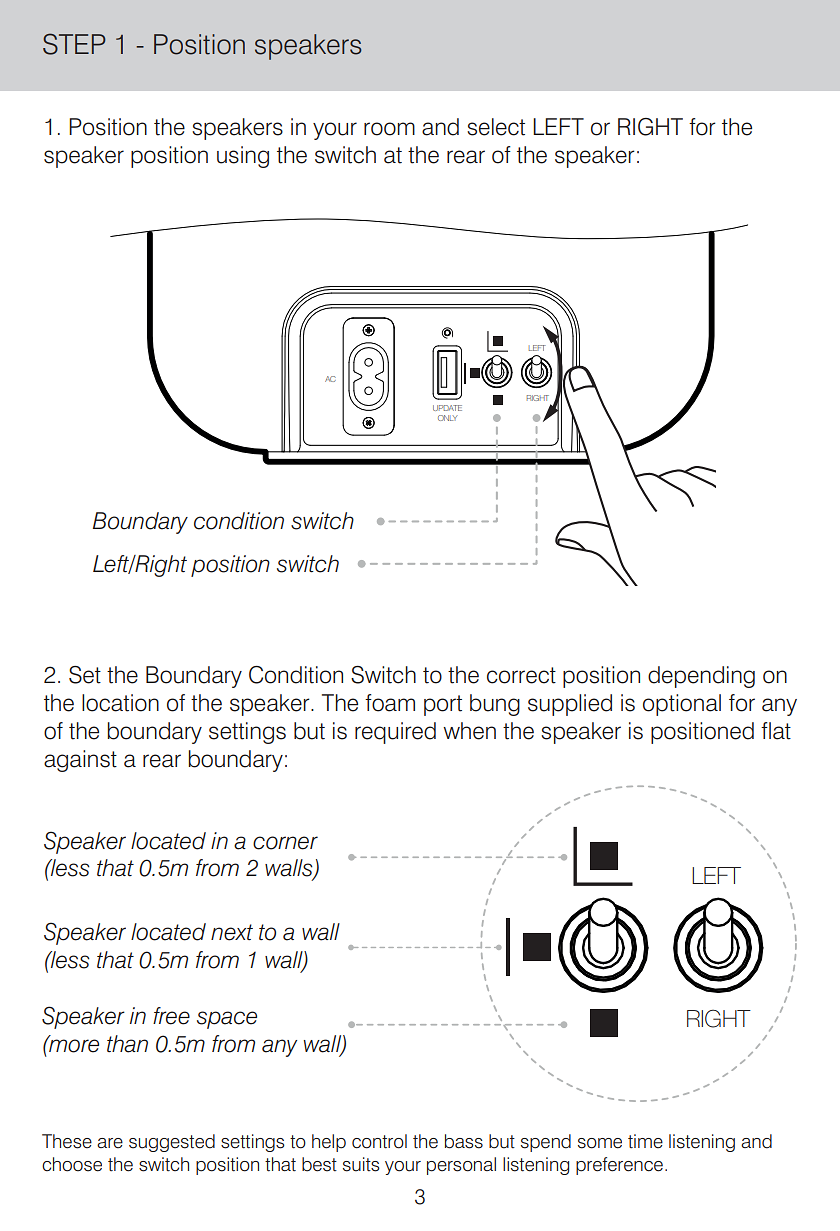 Image resolution: width=840 pixels, height=1231 pixels. Describe the element at coordinates (496, 127) in the screenshot. I see `select` at that location.
